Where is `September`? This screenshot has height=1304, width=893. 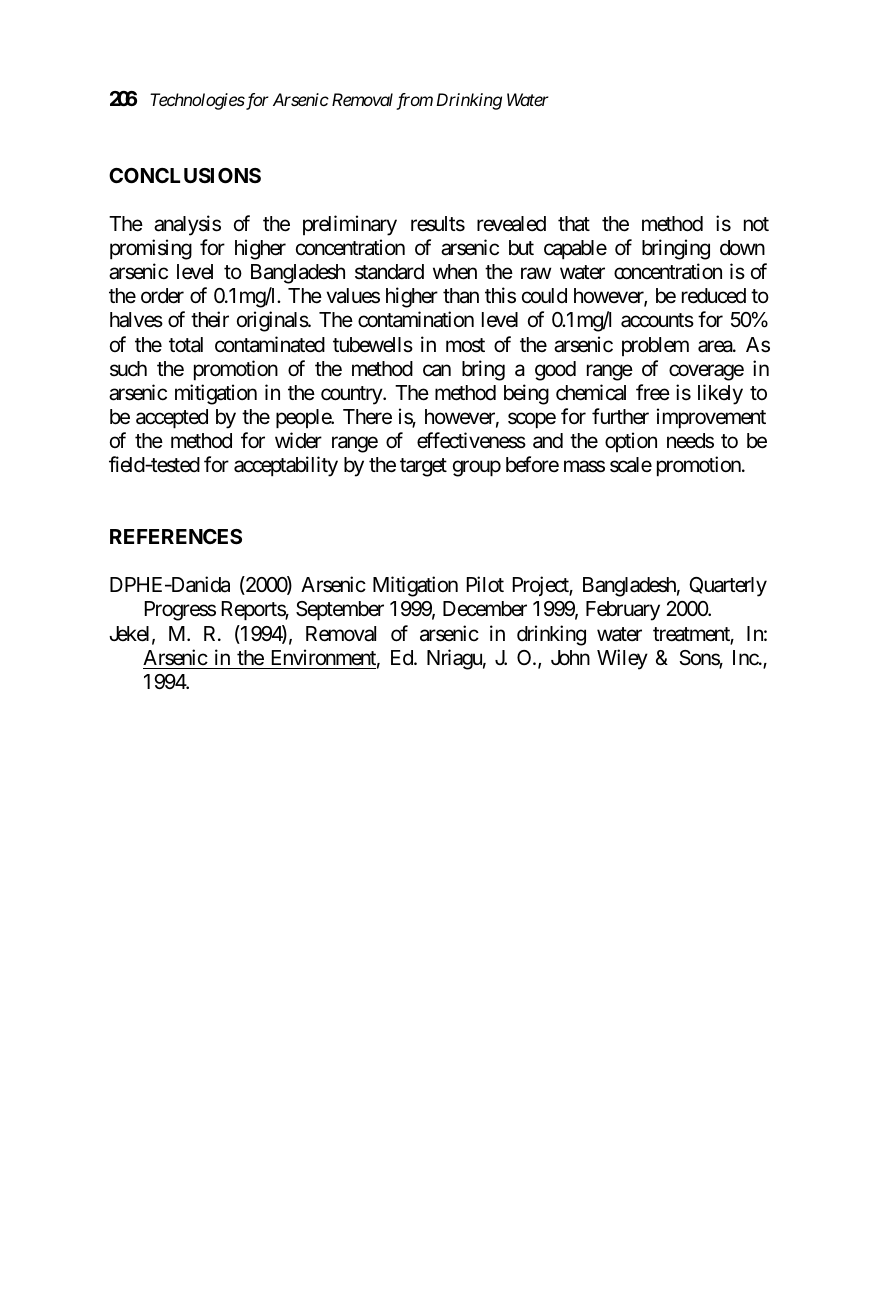
September is located at coordinates (340, 611).
